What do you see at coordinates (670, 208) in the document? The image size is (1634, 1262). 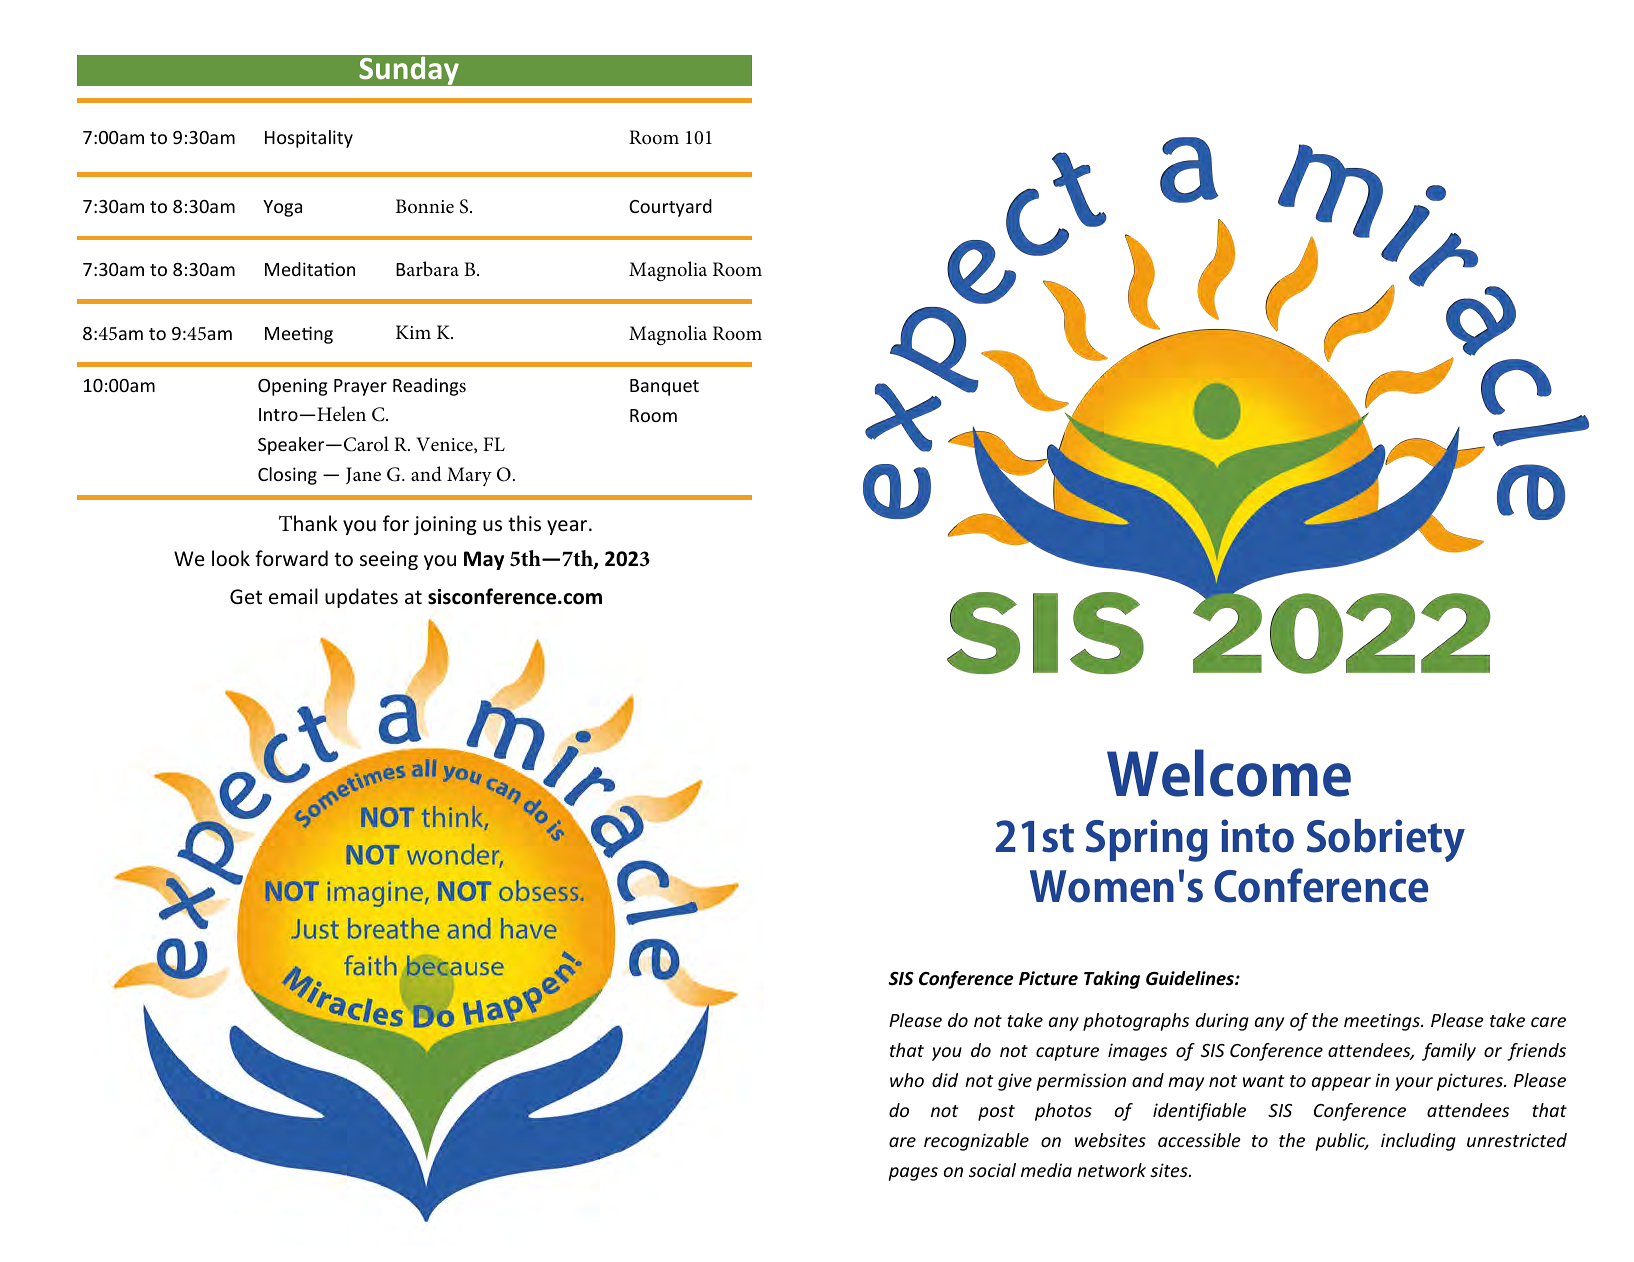 I see `Courtyard` at bounding box center [670, 208].
